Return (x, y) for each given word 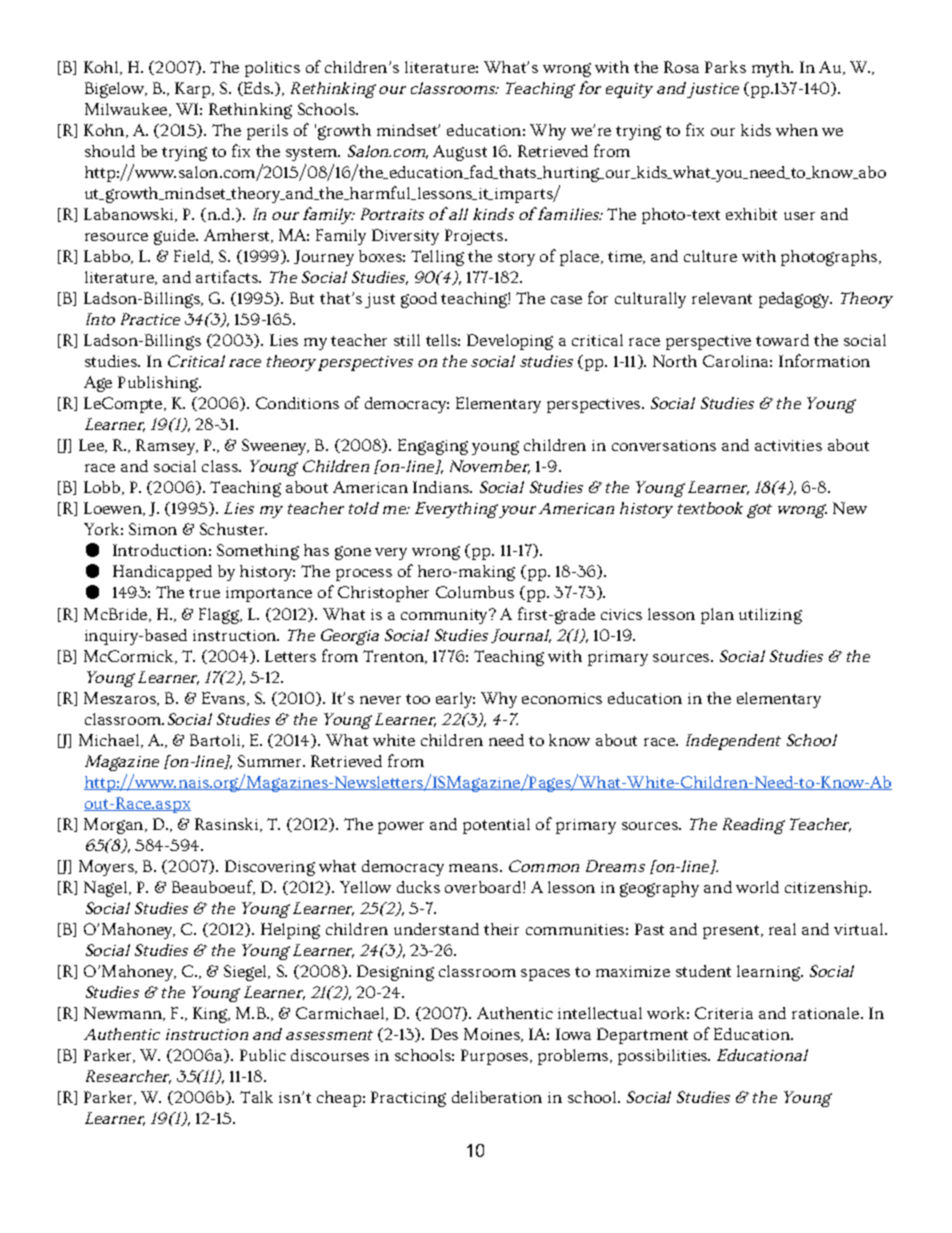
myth (772, 69)
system (313, 154)
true (204, 593)
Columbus (475, 592)
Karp (194, 90)
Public (263, 1055)
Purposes (496, 1057)
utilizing (770, 616)
